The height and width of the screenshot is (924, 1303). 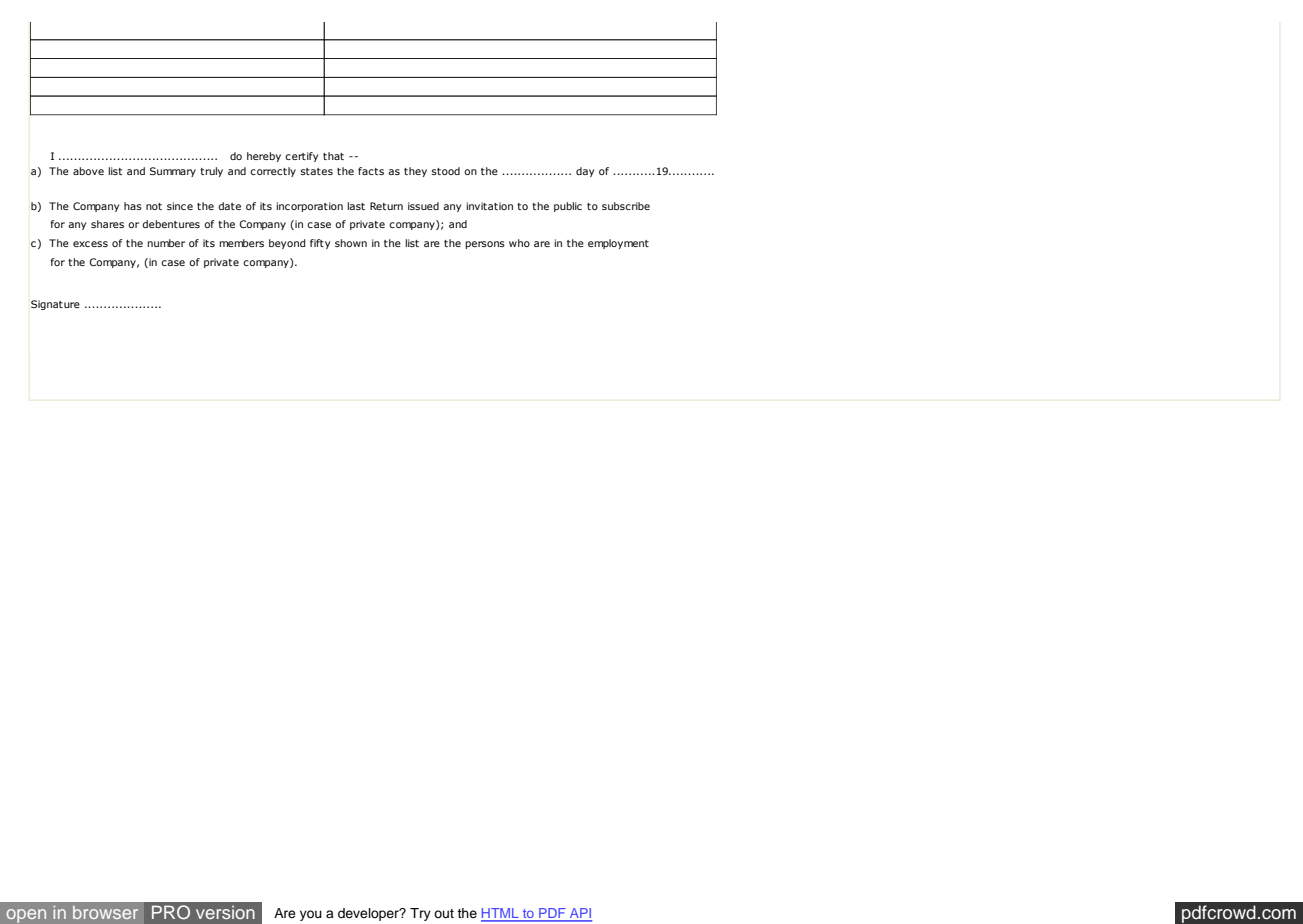 I want to click on you, so click(x=311, y=915).
